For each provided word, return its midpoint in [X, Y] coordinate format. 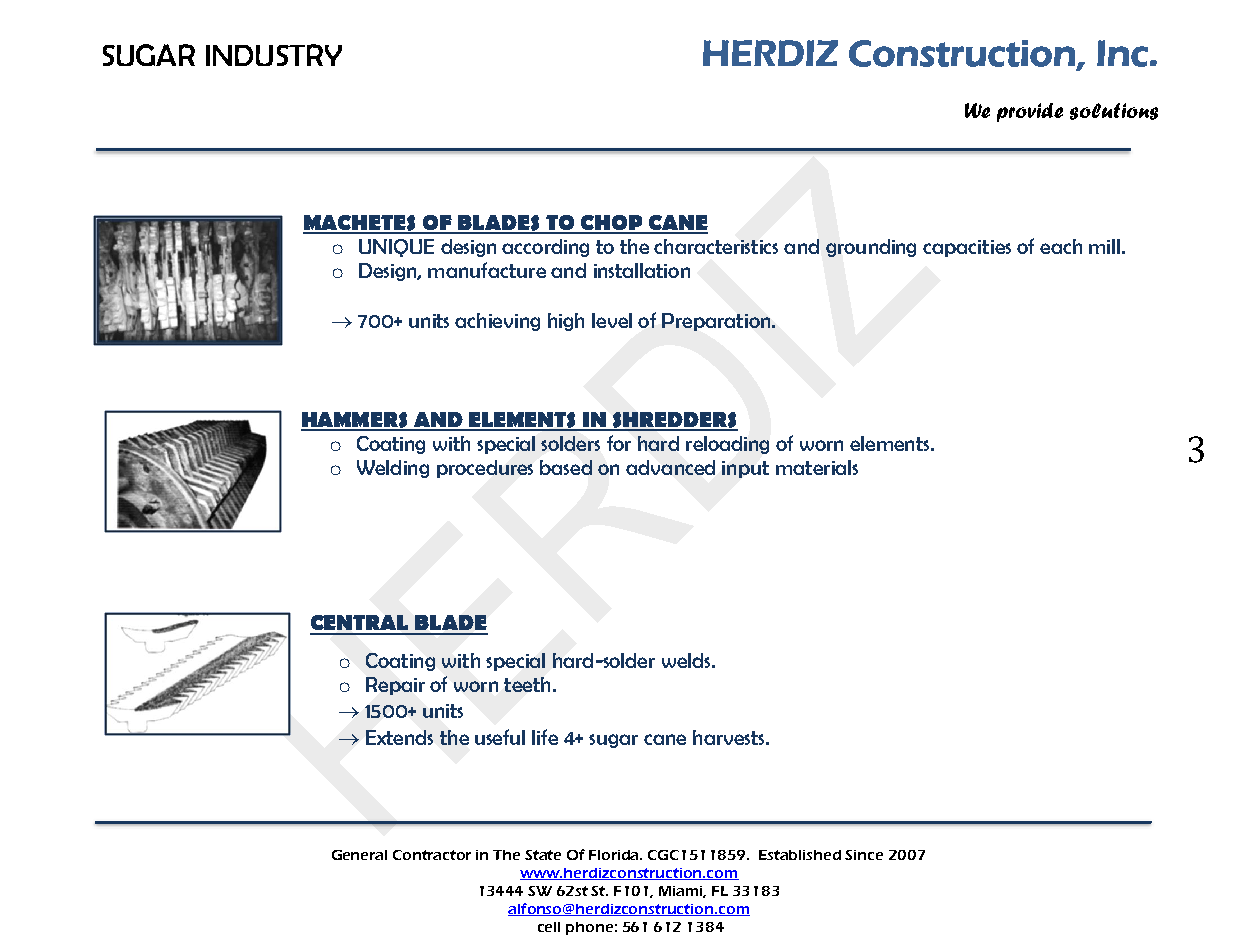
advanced [670, 467]
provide [1030, 112]
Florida [615, 855]
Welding [393, 469]
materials [817, 467]
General [359, 855]
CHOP [611, 224]
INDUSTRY [274, 55]
